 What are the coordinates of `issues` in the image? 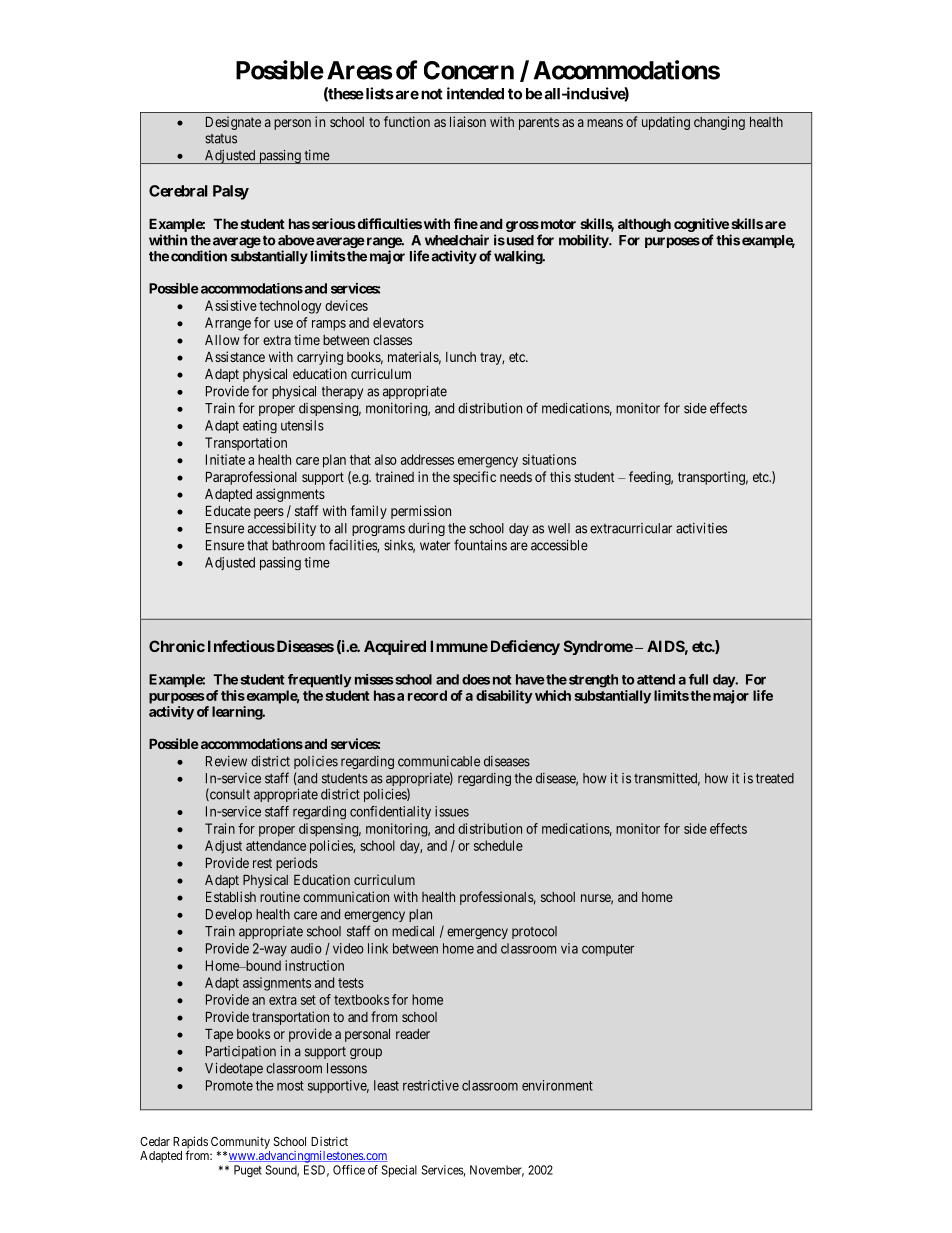 It's located at (452, 811).
